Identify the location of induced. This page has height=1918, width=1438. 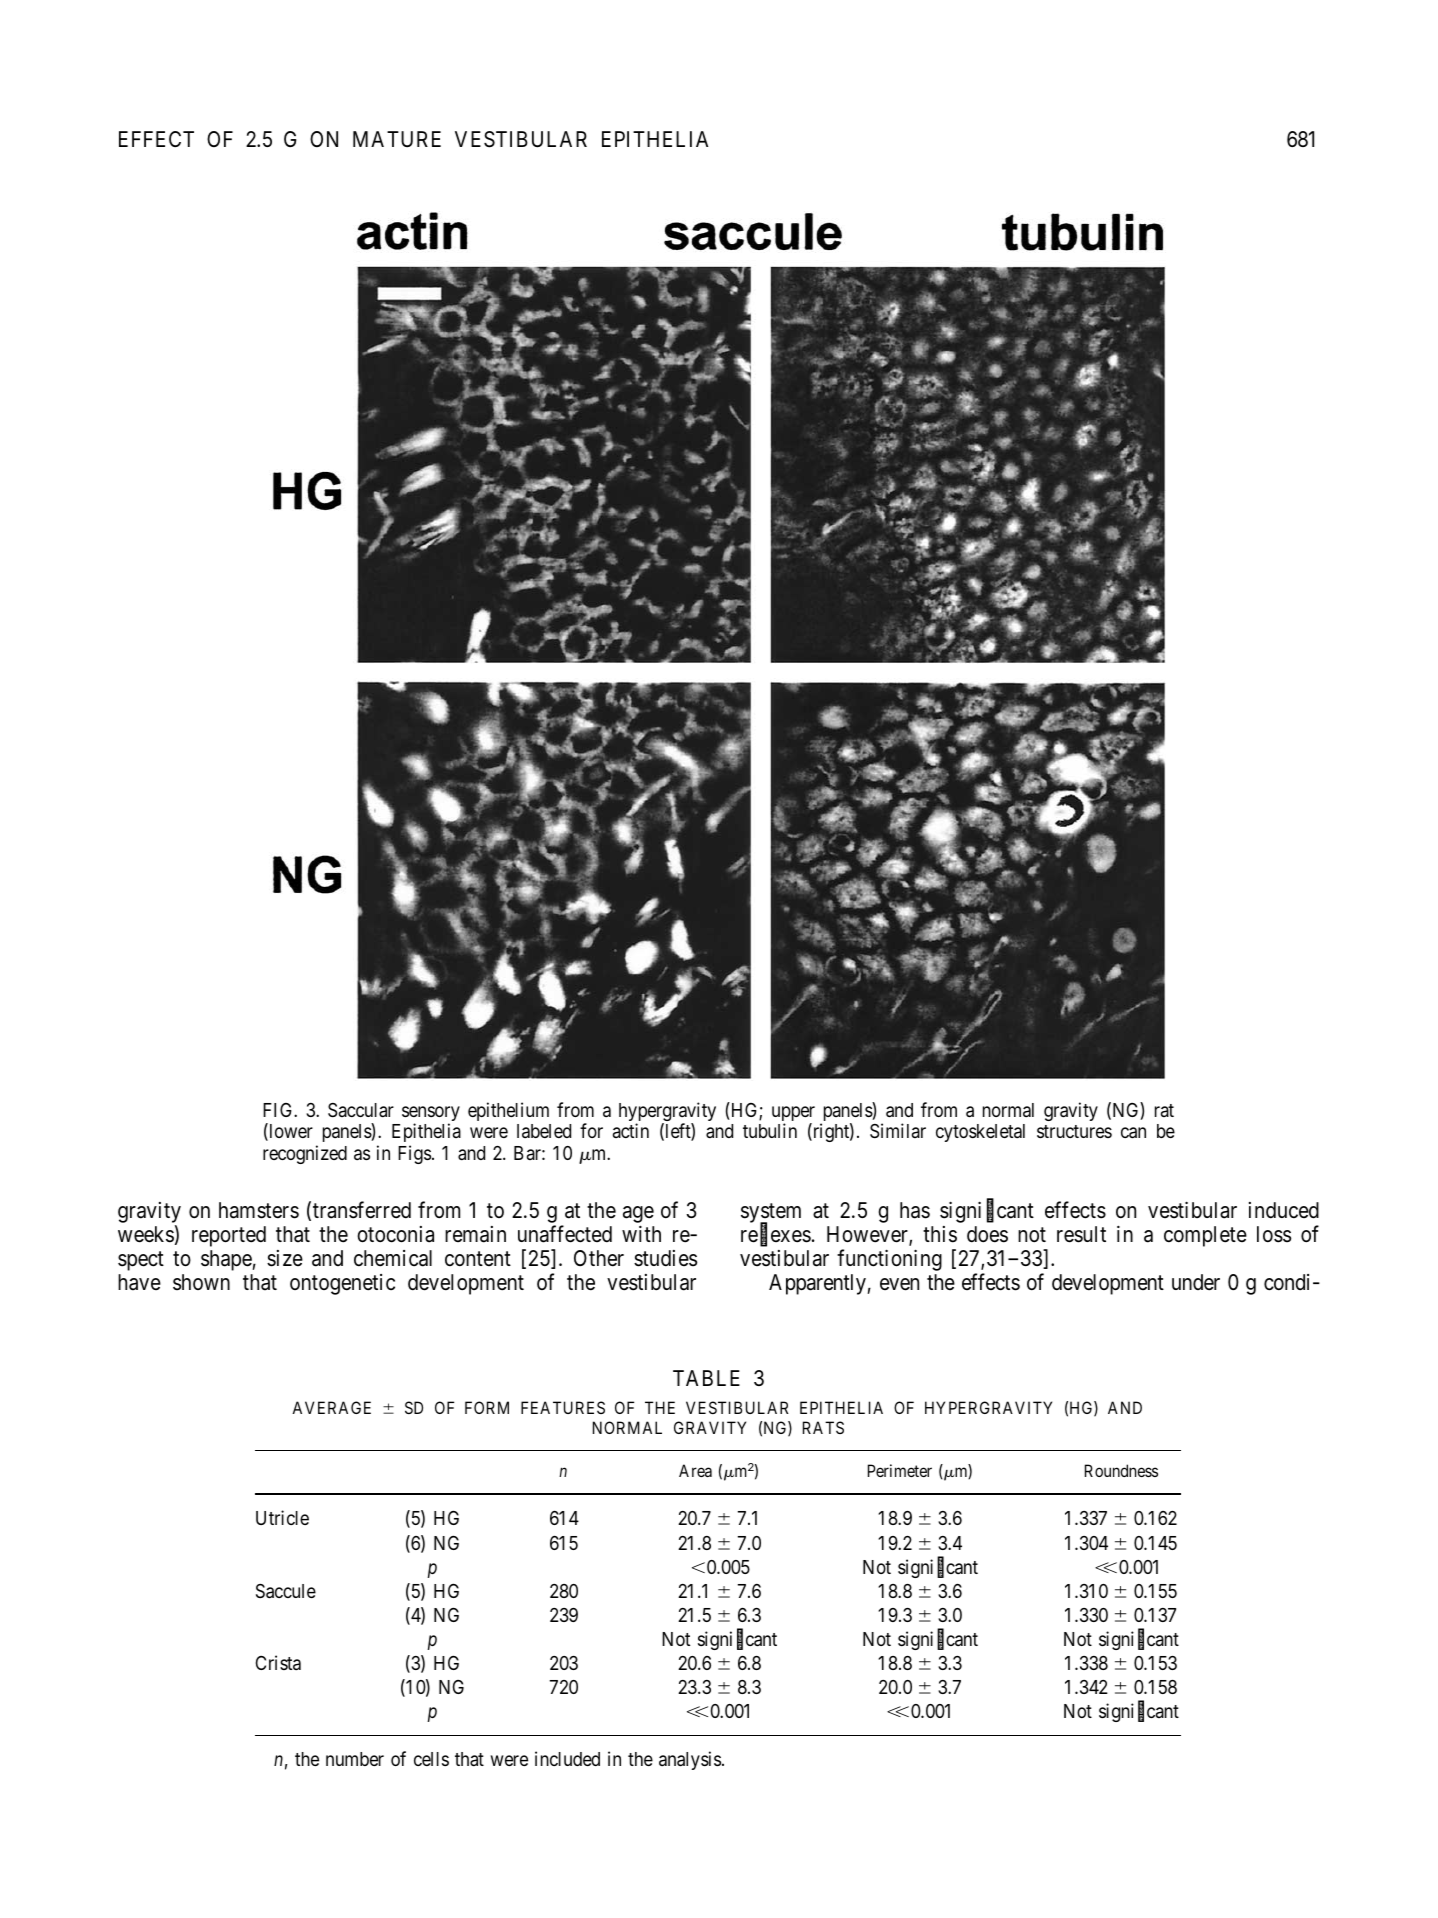
(1284, 1210).
